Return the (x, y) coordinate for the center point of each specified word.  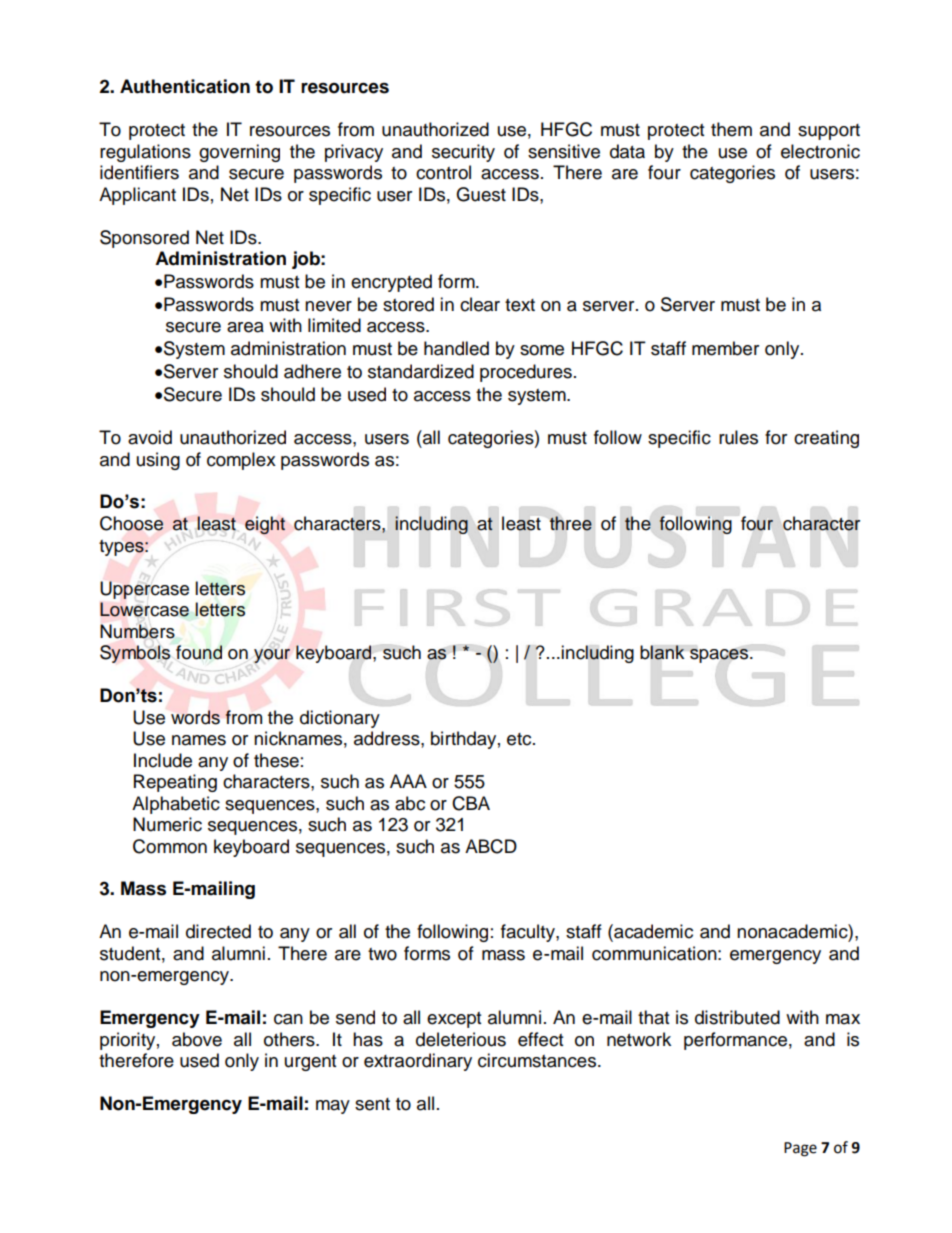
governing (239, 153)
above (197, 1039)
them (731, 129)
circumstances (538, 1060)
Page (800, 1149)
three (571, 523)
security (463, 153)
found (199, 652)
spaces (720, 656)
